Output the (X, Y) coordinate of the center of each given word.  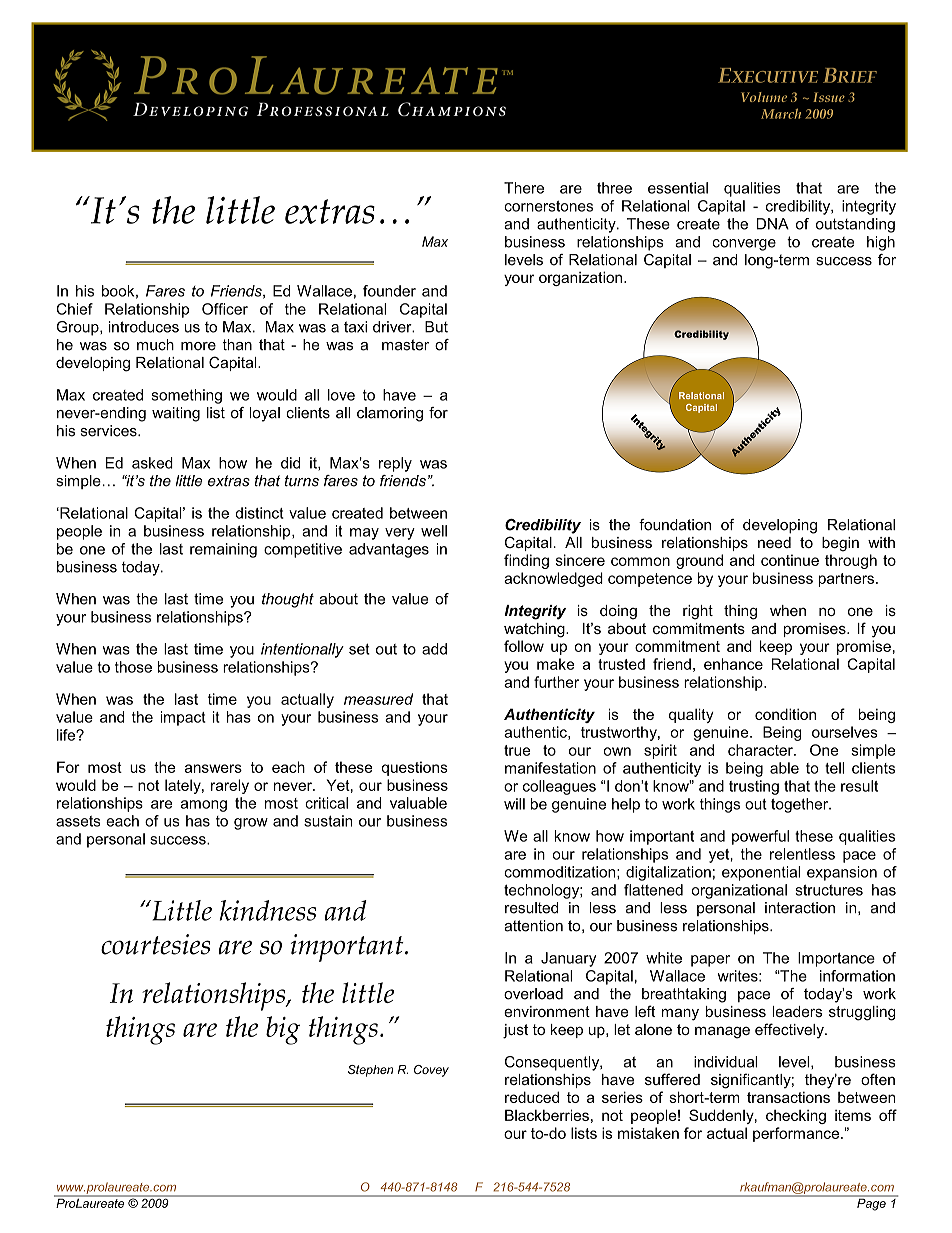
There (524, 188)
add (434, 649)
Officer (225, 309)
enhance (733, 664)
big (283, 1030)
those (133, 667)
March (781, 113)
